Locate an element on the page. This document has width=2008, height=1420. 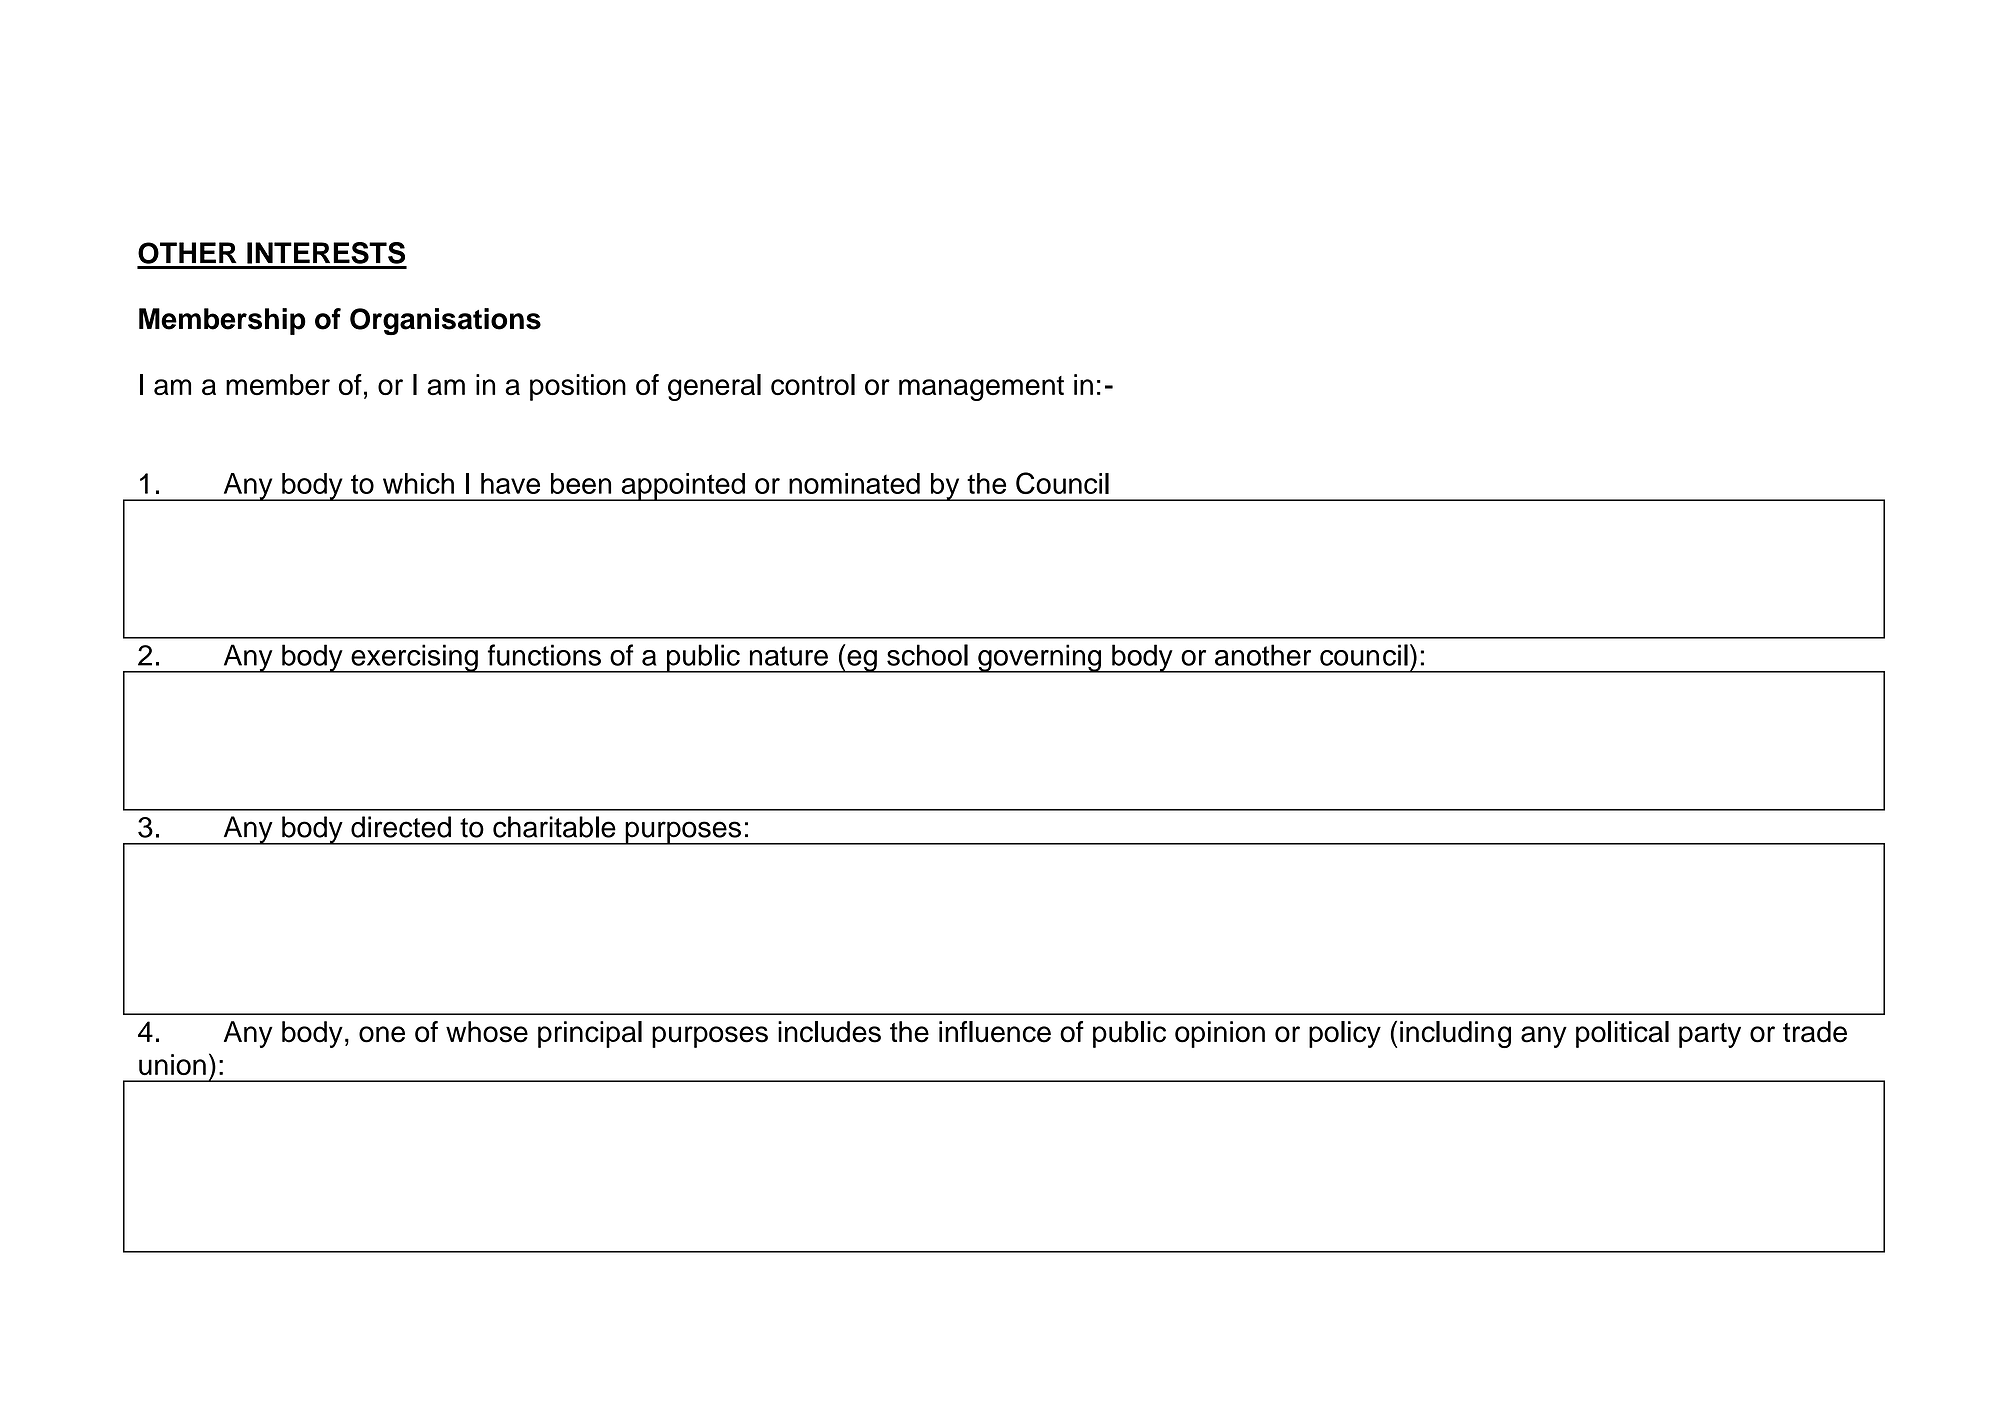
management is located at coordinates (981, 388).
